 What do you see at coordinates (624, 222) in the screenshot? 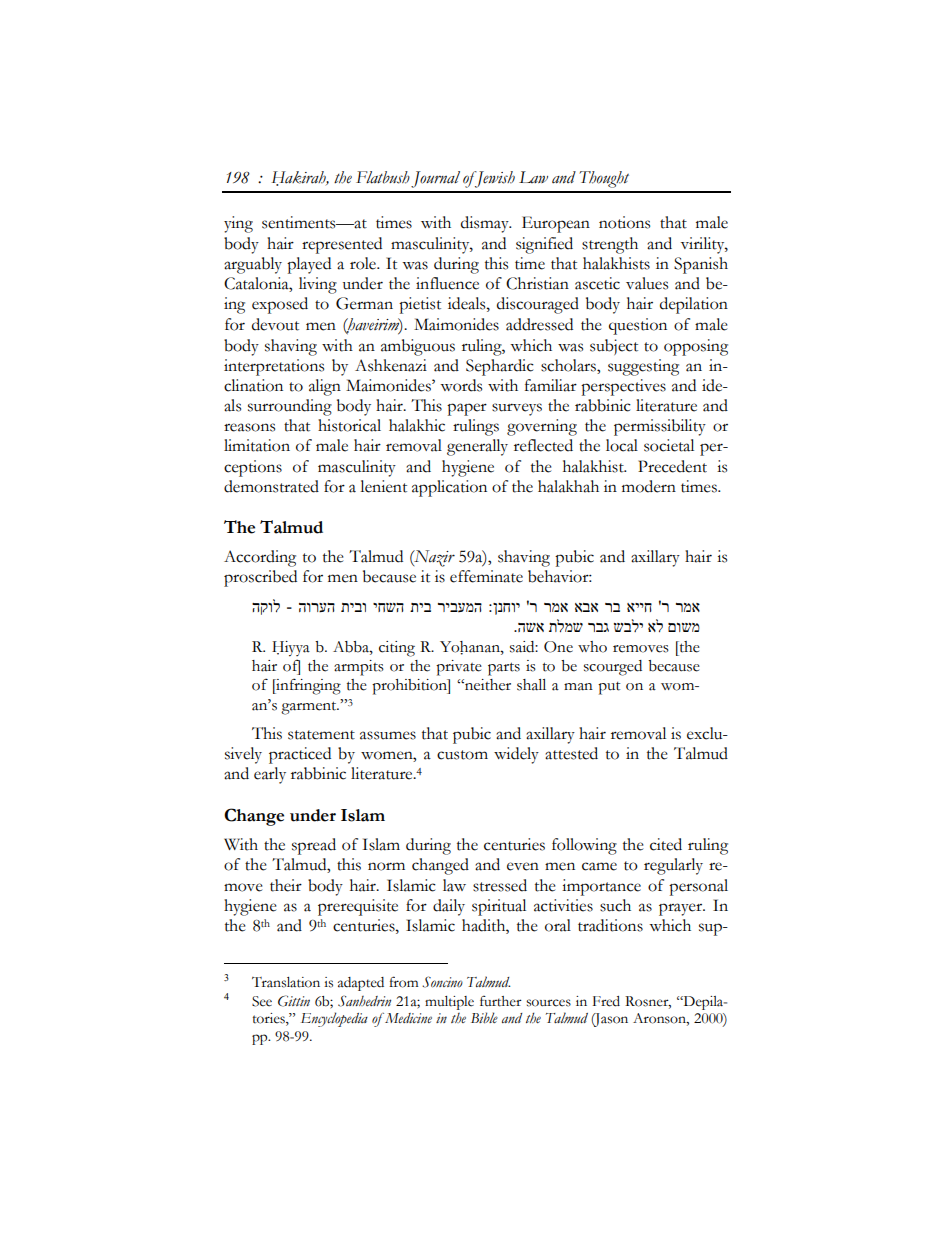
I see `notions` at bounding box center [624, 222].
